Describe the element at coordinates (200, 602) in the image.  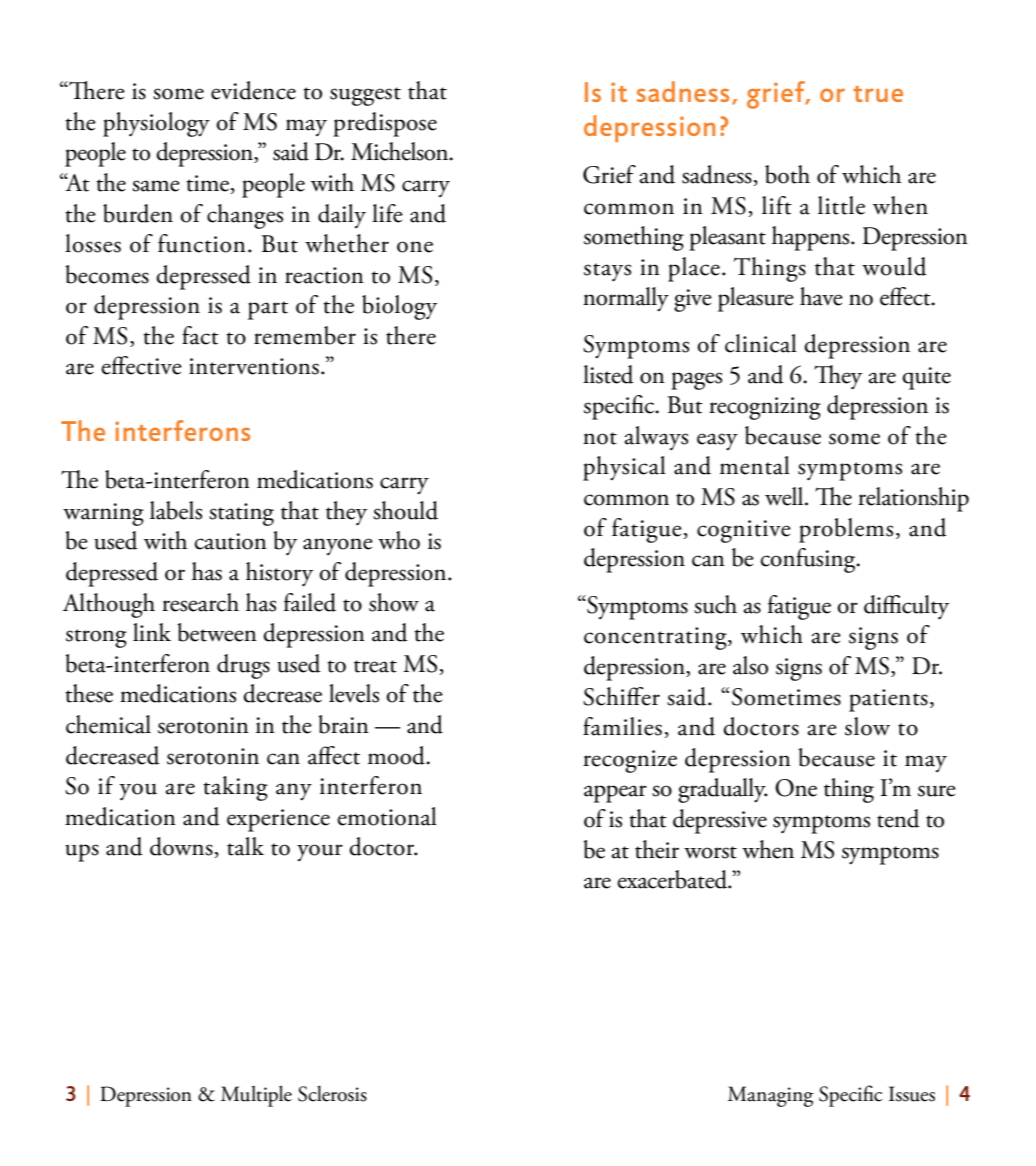
I see `research` at that location.
